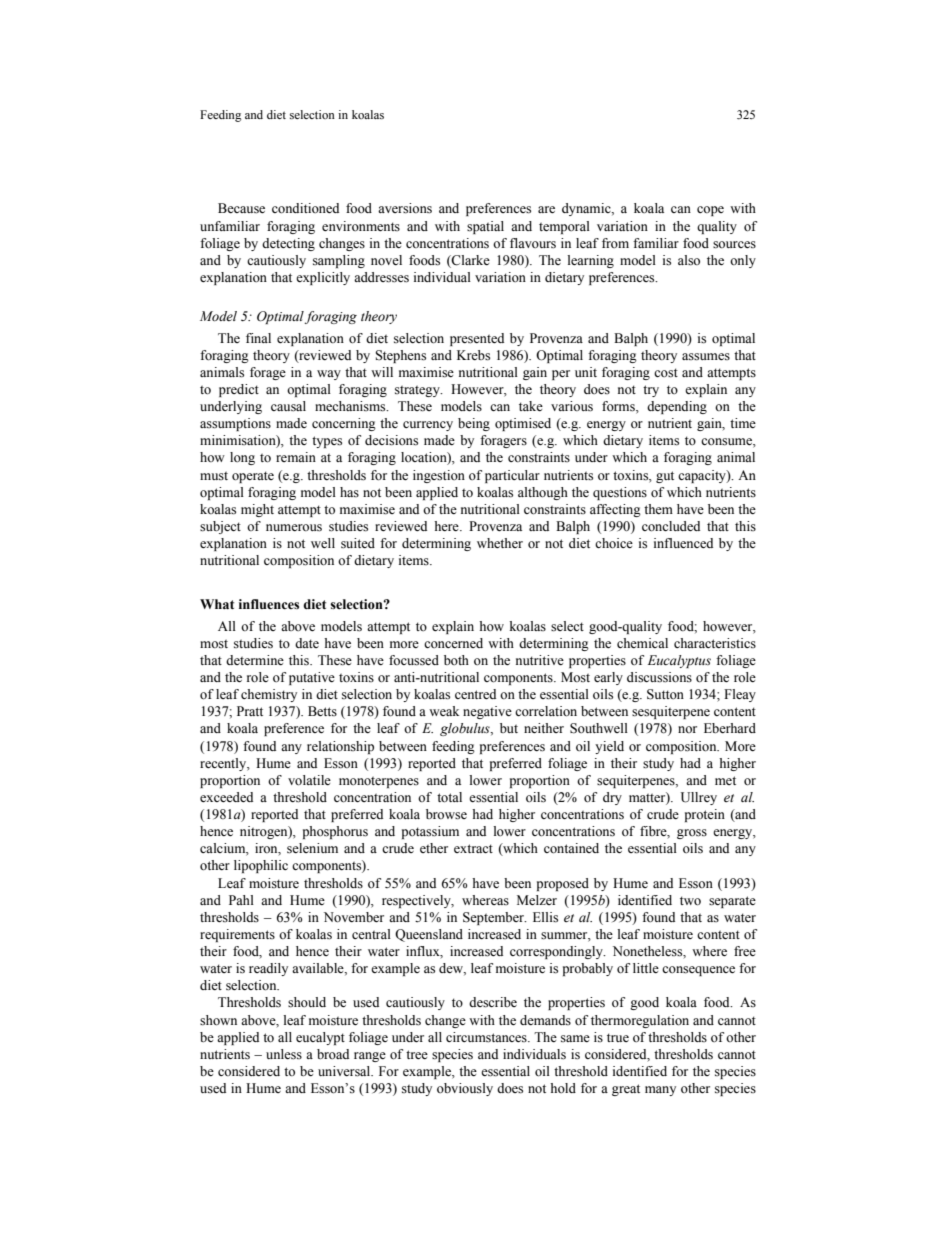 The width and height of the screenshot is (952, 1233). What do you see at coordinates (456, 660) in the screenshot?
I see `both` at bounding box center [456, 660].
